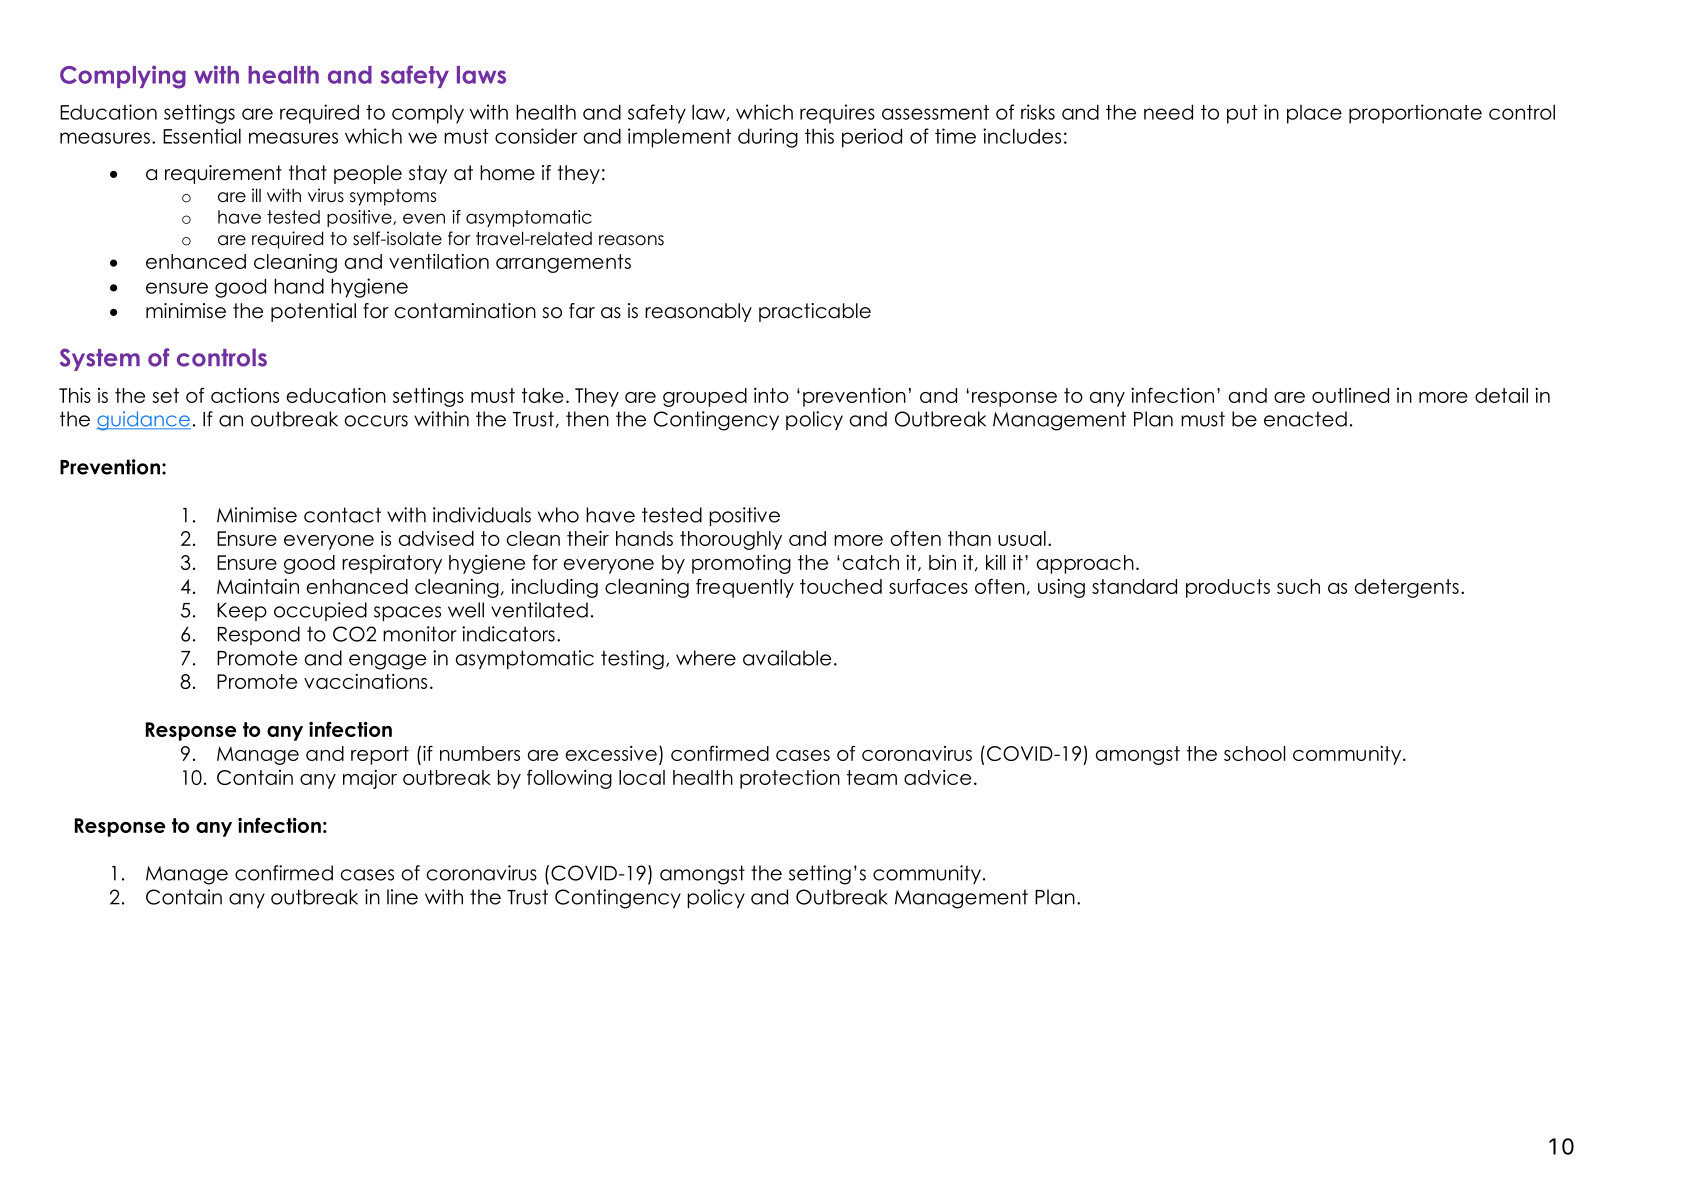  What do you see at coordinates (1501, 395) in the document?
I see `detail` at bounding box center [1501, 395].
